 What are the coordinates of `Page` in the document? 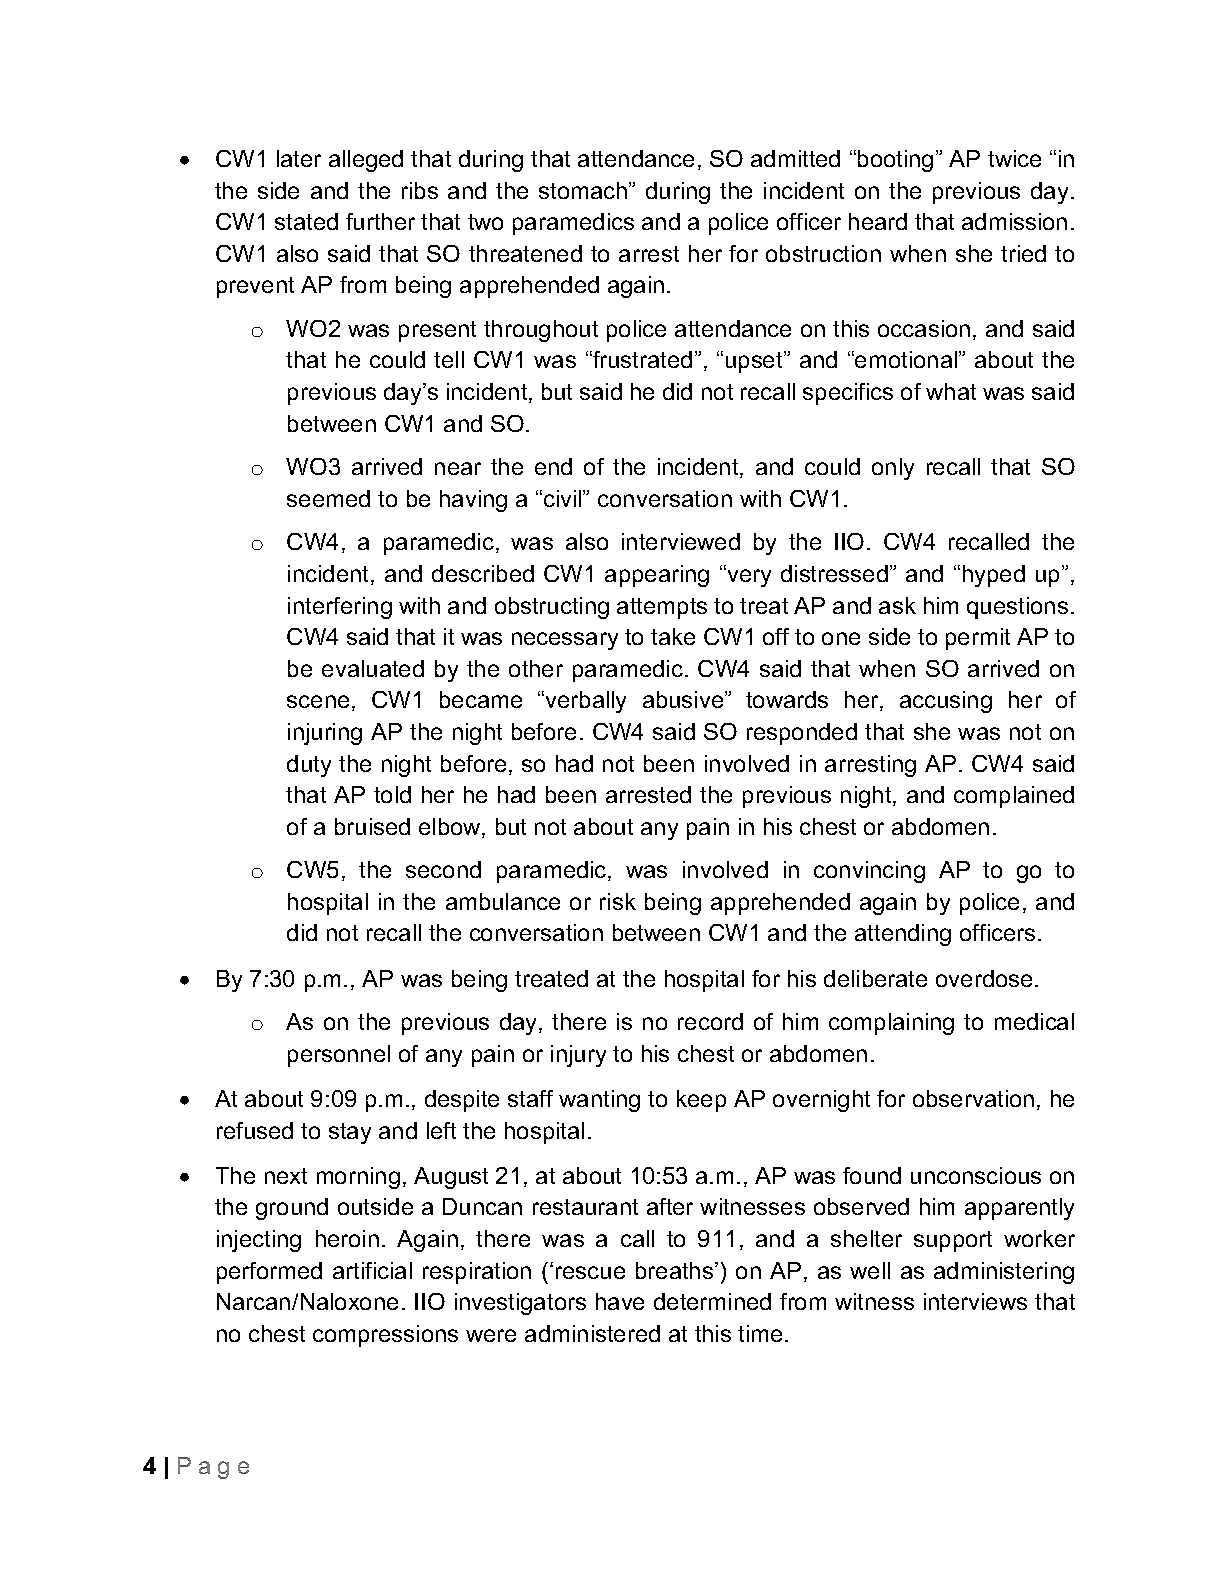 It's located at (213, 1468).
